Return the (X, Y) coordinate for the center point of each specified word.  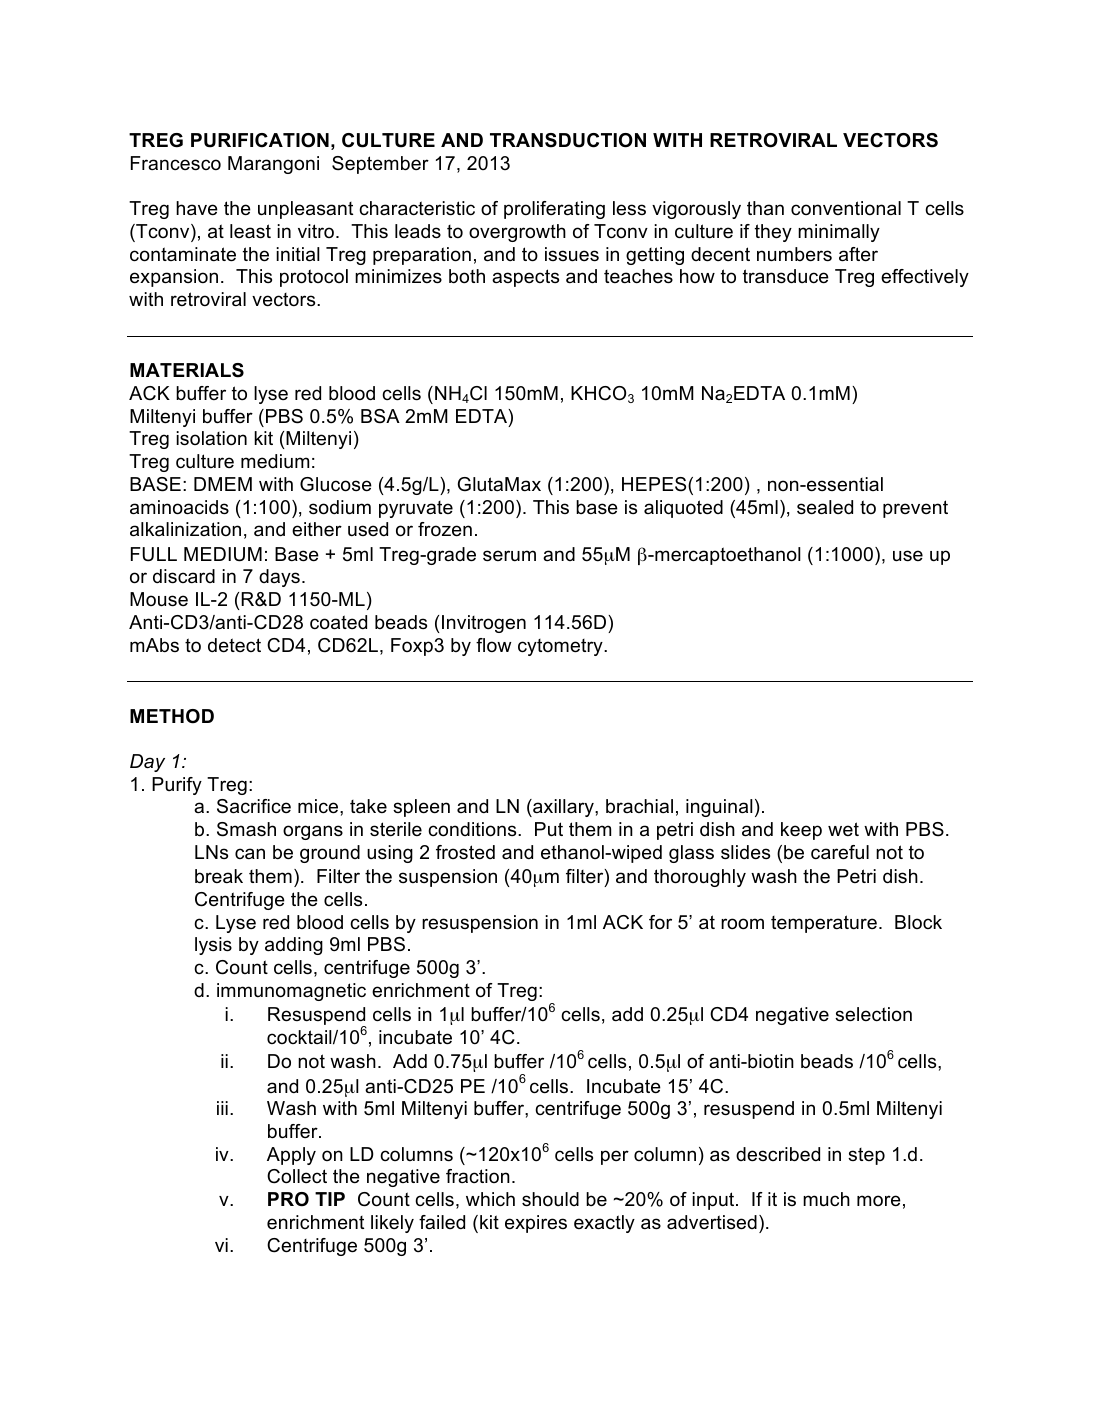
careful (840, 852)
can (250, 853)
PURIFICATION (260, 140)
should (550, 1199)
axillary (563, 808)
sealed (825, 507)
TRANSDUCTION (568, 140)
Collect (297, 1176)
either (317, 529)
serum (509, 556)
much (826, 1199)
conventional (846, 208)
